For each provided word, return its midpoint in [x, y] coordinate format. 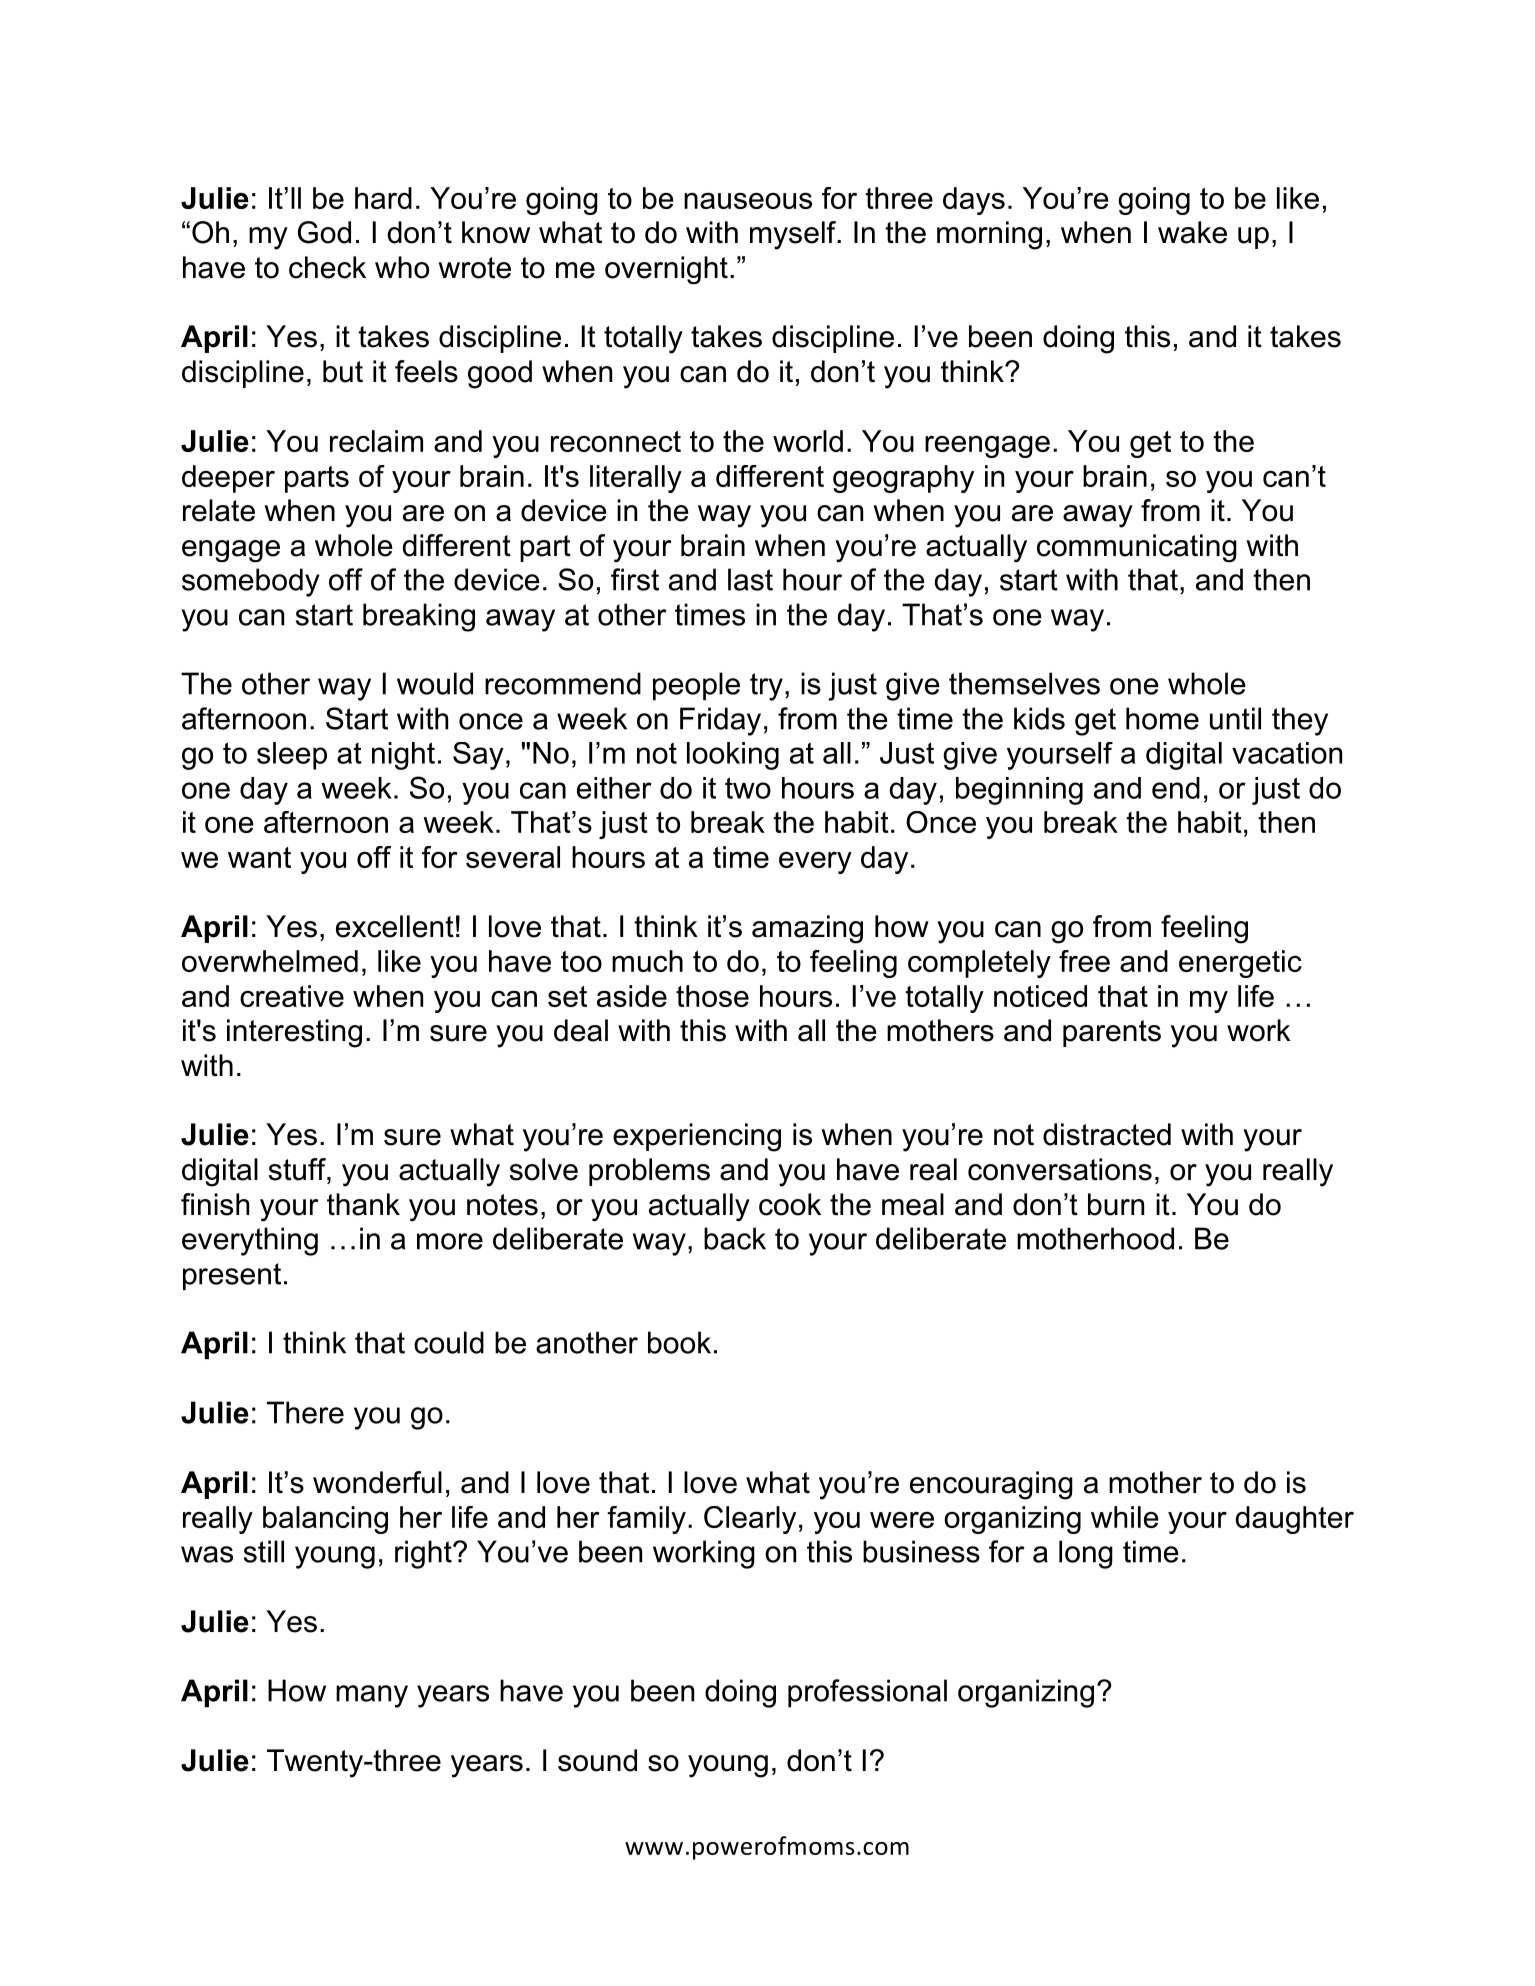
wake [1192, 232]
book [679, 1342]
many [372, 1696]
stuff [298, 1169]
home [1162, 718]
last [750, 579]
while [1125, 1517]
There [305, 1412]
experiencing [697, 1137]
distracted [1107, 1134]
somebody [251, 582]
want [259, 857]
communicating [1137, 548]
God [324, 232]
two [748, 788]
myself [794, 235]
